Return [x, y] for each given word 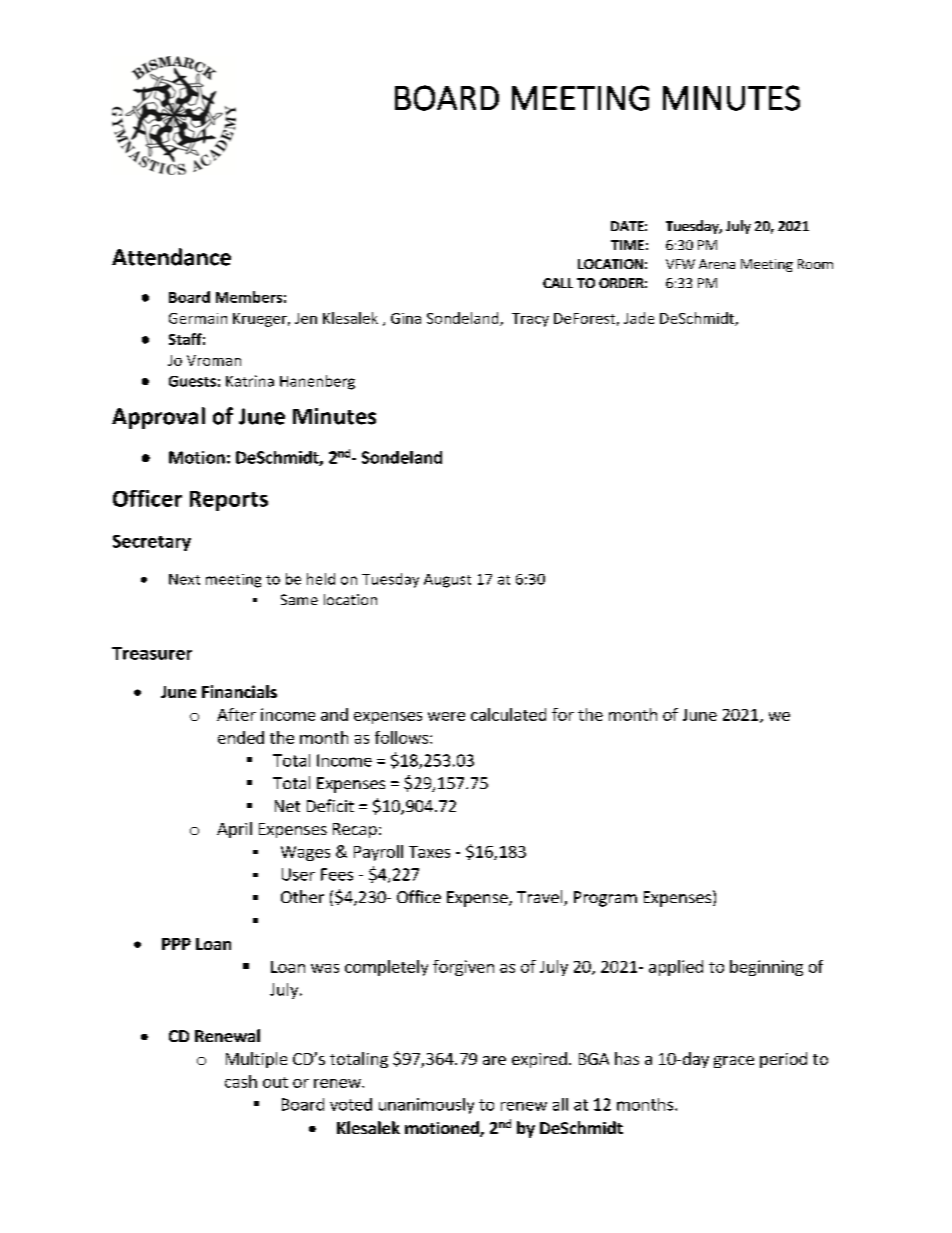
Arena [717, 264]
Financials [239, 691]
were [446, 716]
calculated [508, 714]
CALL [558, 283]
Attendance [171, 257]
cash [241, 1081]
